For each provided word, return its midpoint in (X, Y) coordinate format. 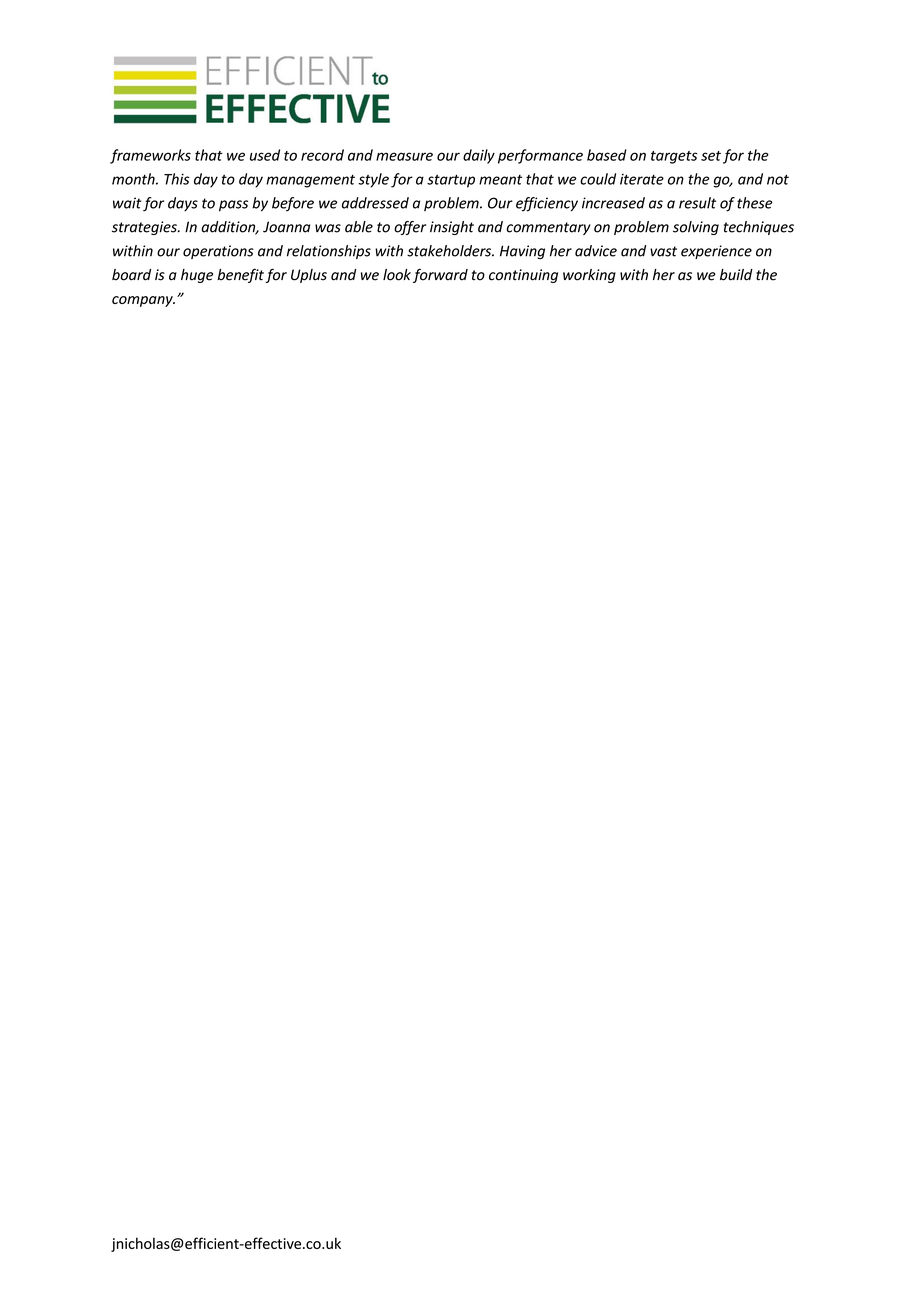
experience (716, 252)
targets (674, 157)
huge (197, 276)
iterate (642, 179)
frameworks (150, 156)
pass (233, 206)
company (143, 301)
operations (218, 252)
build (736, 275)
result (697, 203)
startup (451, 181)
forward (440, 275)
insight (452, 228)
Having (522, 252)
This (177, 179)
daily (479, 156)
